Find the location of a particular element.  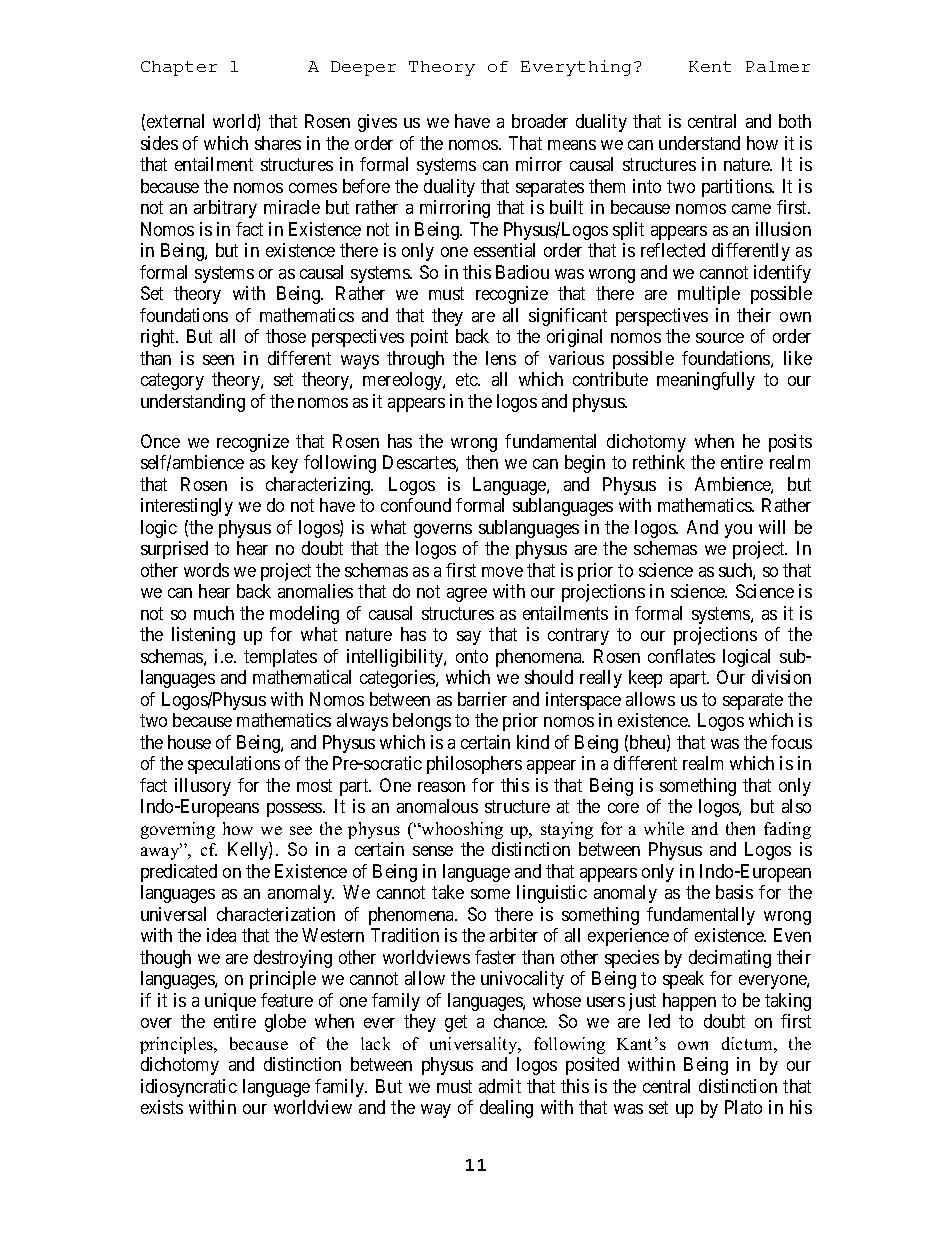

Chapter is located at coordinates (179, 68).
